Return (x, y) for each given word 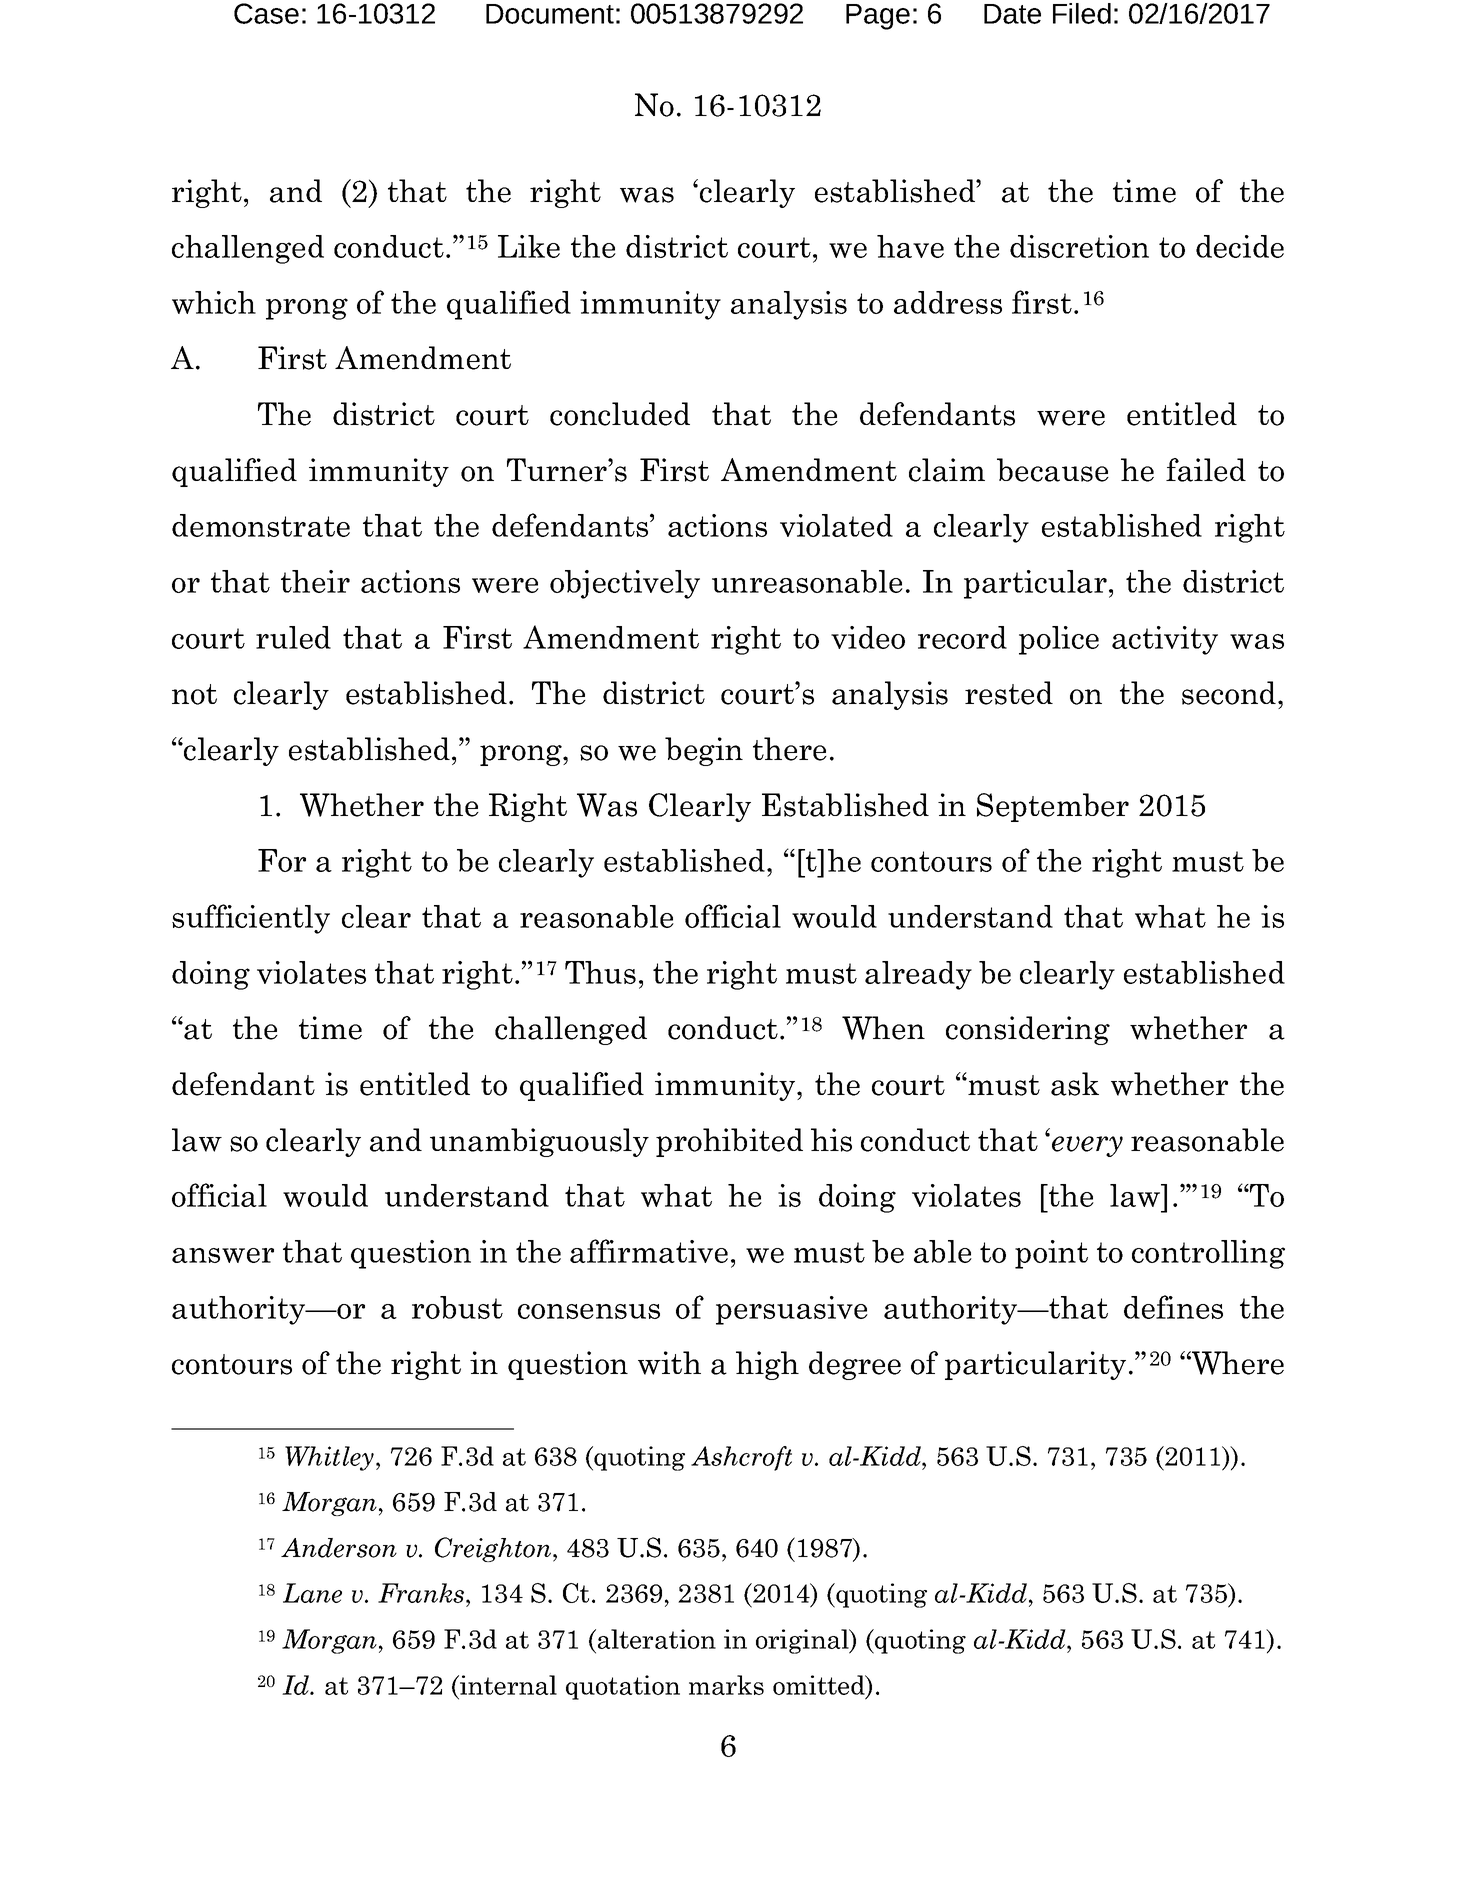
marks (726, 1685)
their (315, 581)
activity (1165, 640)
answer (223, 1255)
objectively (625, 584)
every (1087, 1146)
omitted (820, 1685)
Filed (1082, 13)
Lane (312, 1593)
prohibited (729, 1142)
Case (266, 13)
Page (878, 17)
